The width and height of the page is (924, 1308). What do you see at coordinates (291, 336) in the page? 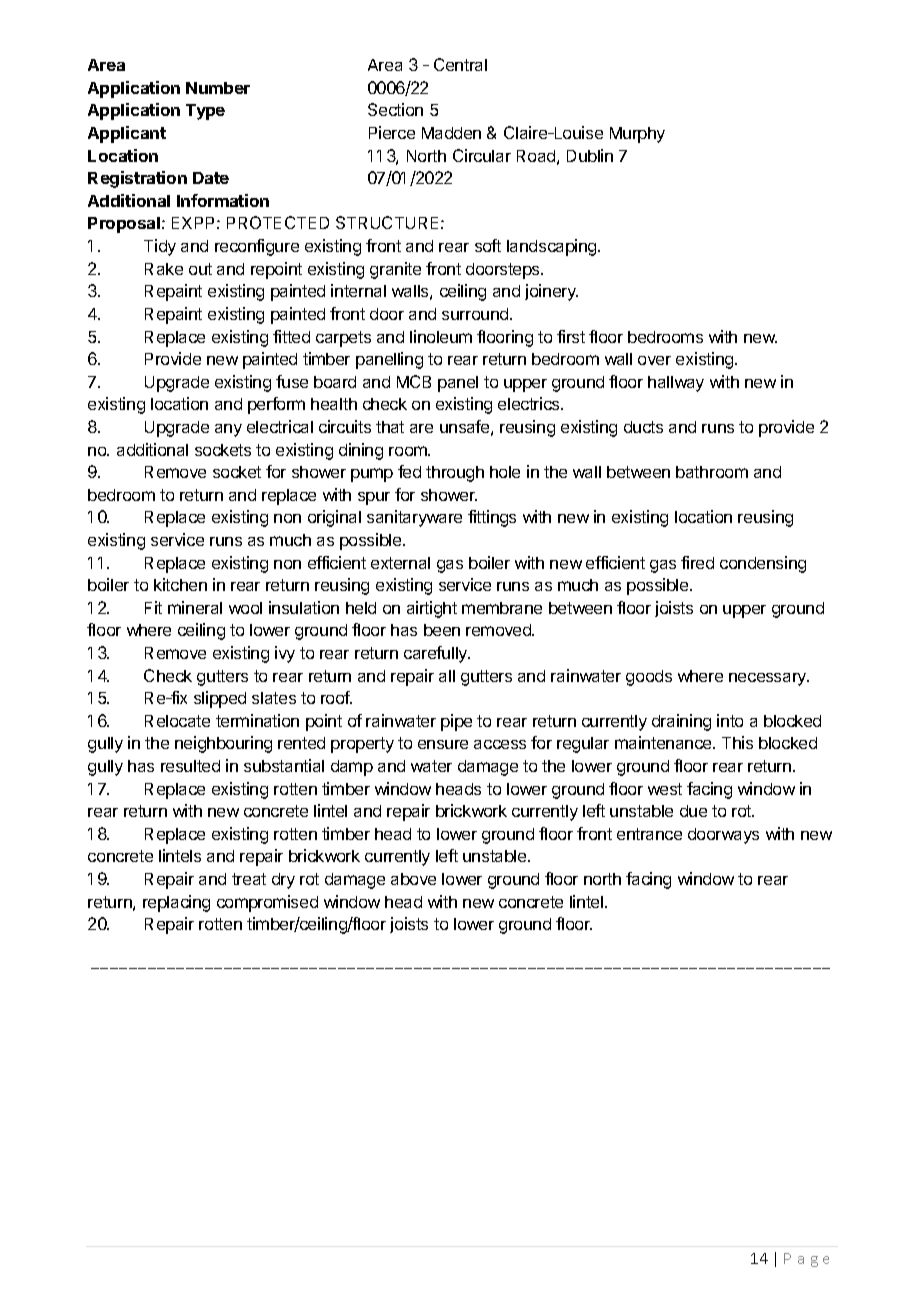
I see `fitted` at bounding box center [291, 336].
